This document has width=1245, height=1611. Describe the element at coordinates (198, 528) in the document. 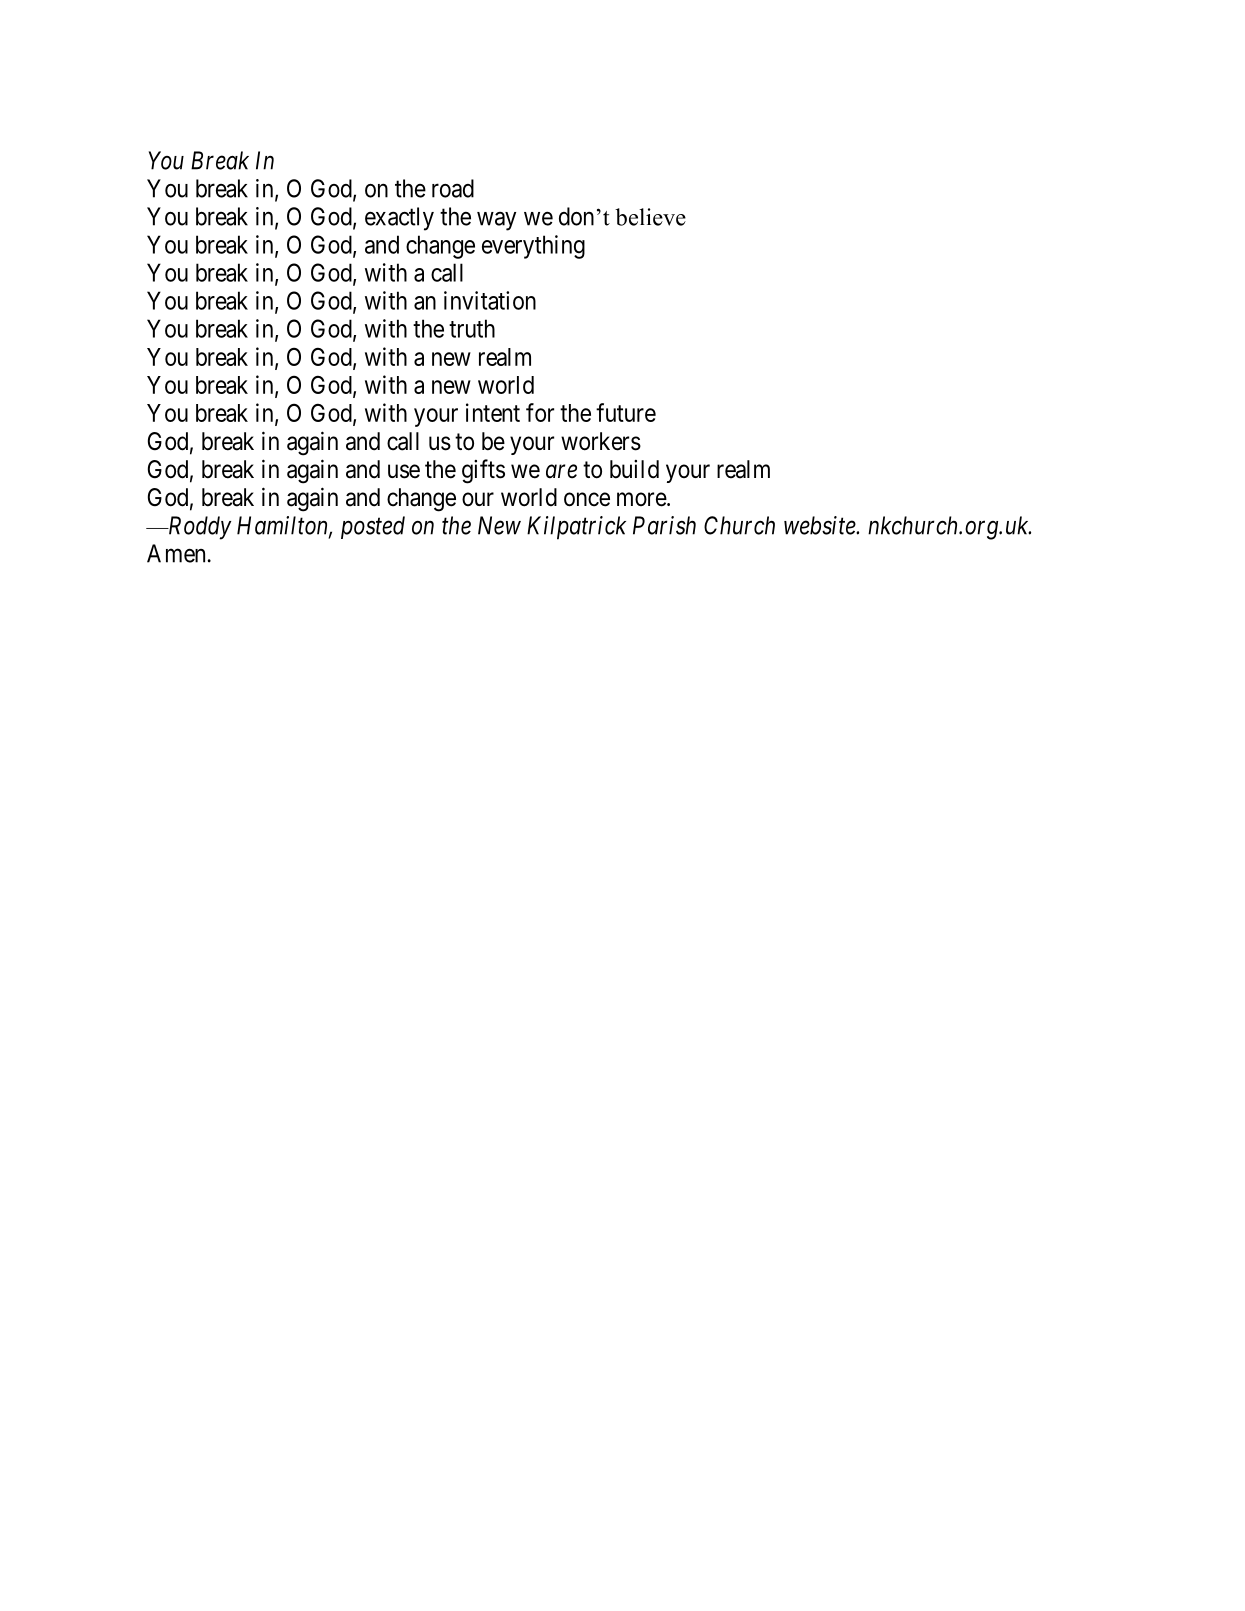

I see `Roddy` at that location.
